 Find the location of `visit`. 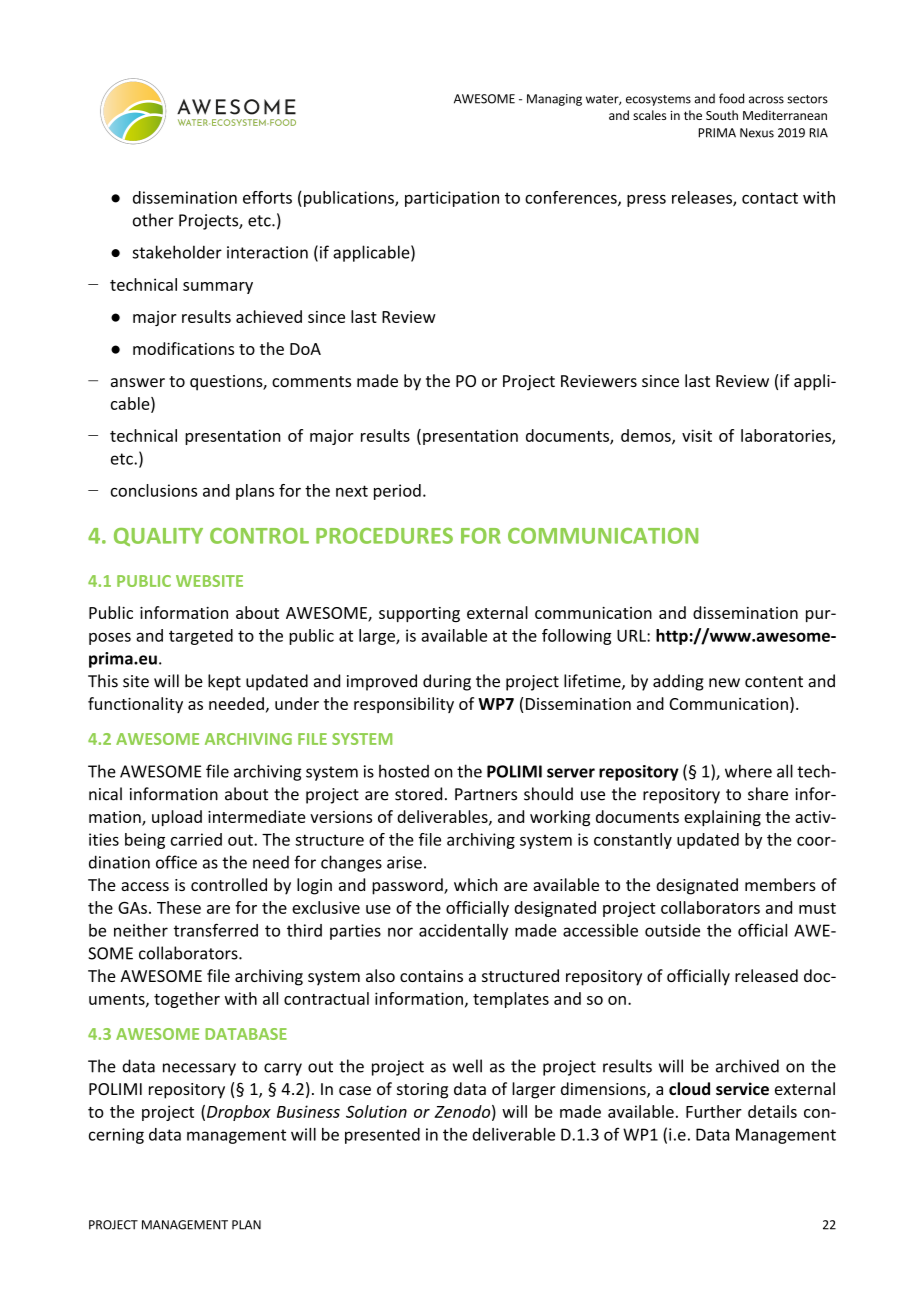

visit is located at coordinates (697, 435).
